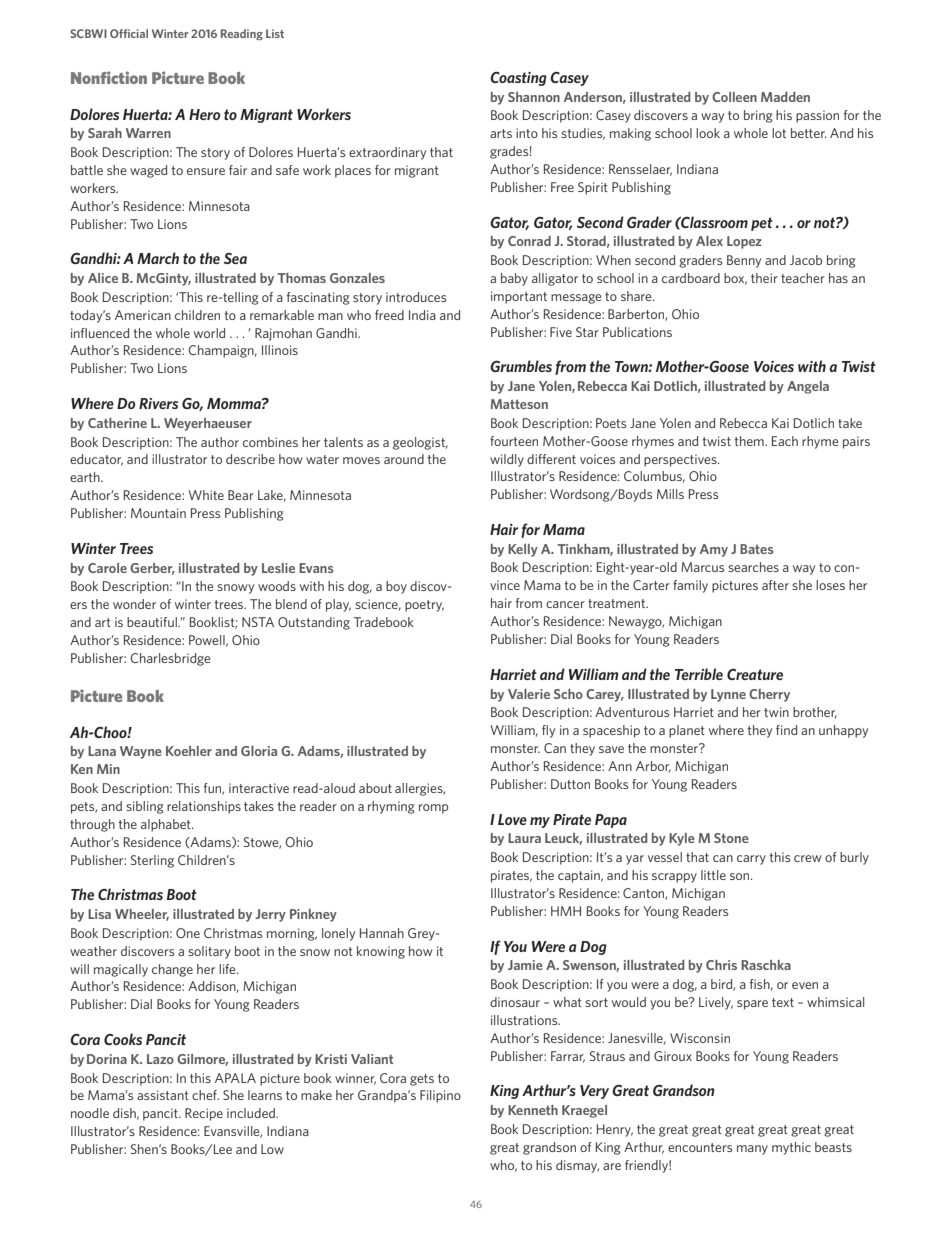 The height and width of the screenshot is (1233, 952). What do you see at coordinates (129, 33) in the screenshot?
I see `Official` at bounding box center [129, 33].
